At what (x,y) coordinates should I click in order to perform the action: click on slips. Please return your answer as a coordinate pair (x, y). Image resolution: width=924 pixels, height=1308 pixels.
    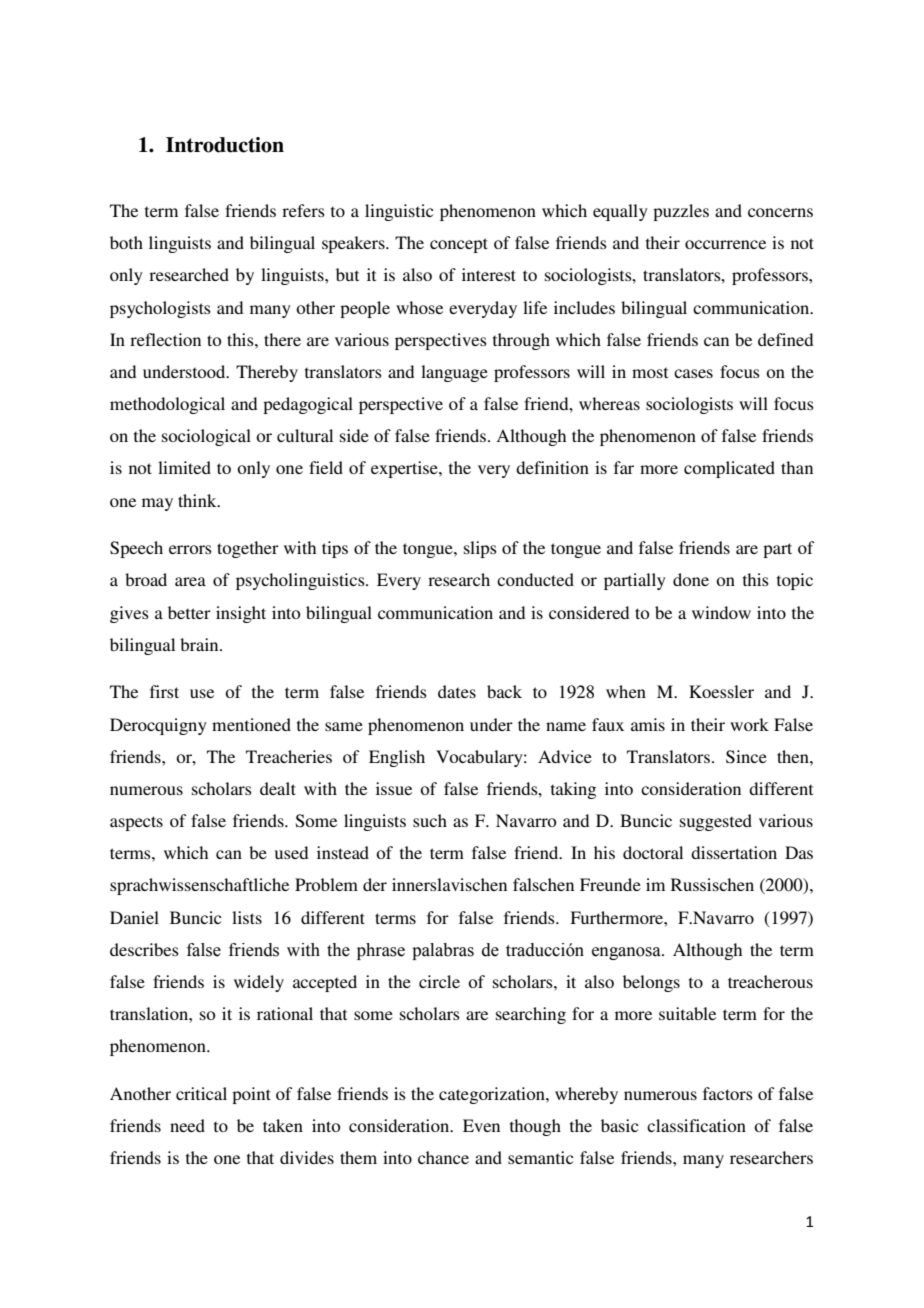
    Looking at the image, I should click on (480, 549).
